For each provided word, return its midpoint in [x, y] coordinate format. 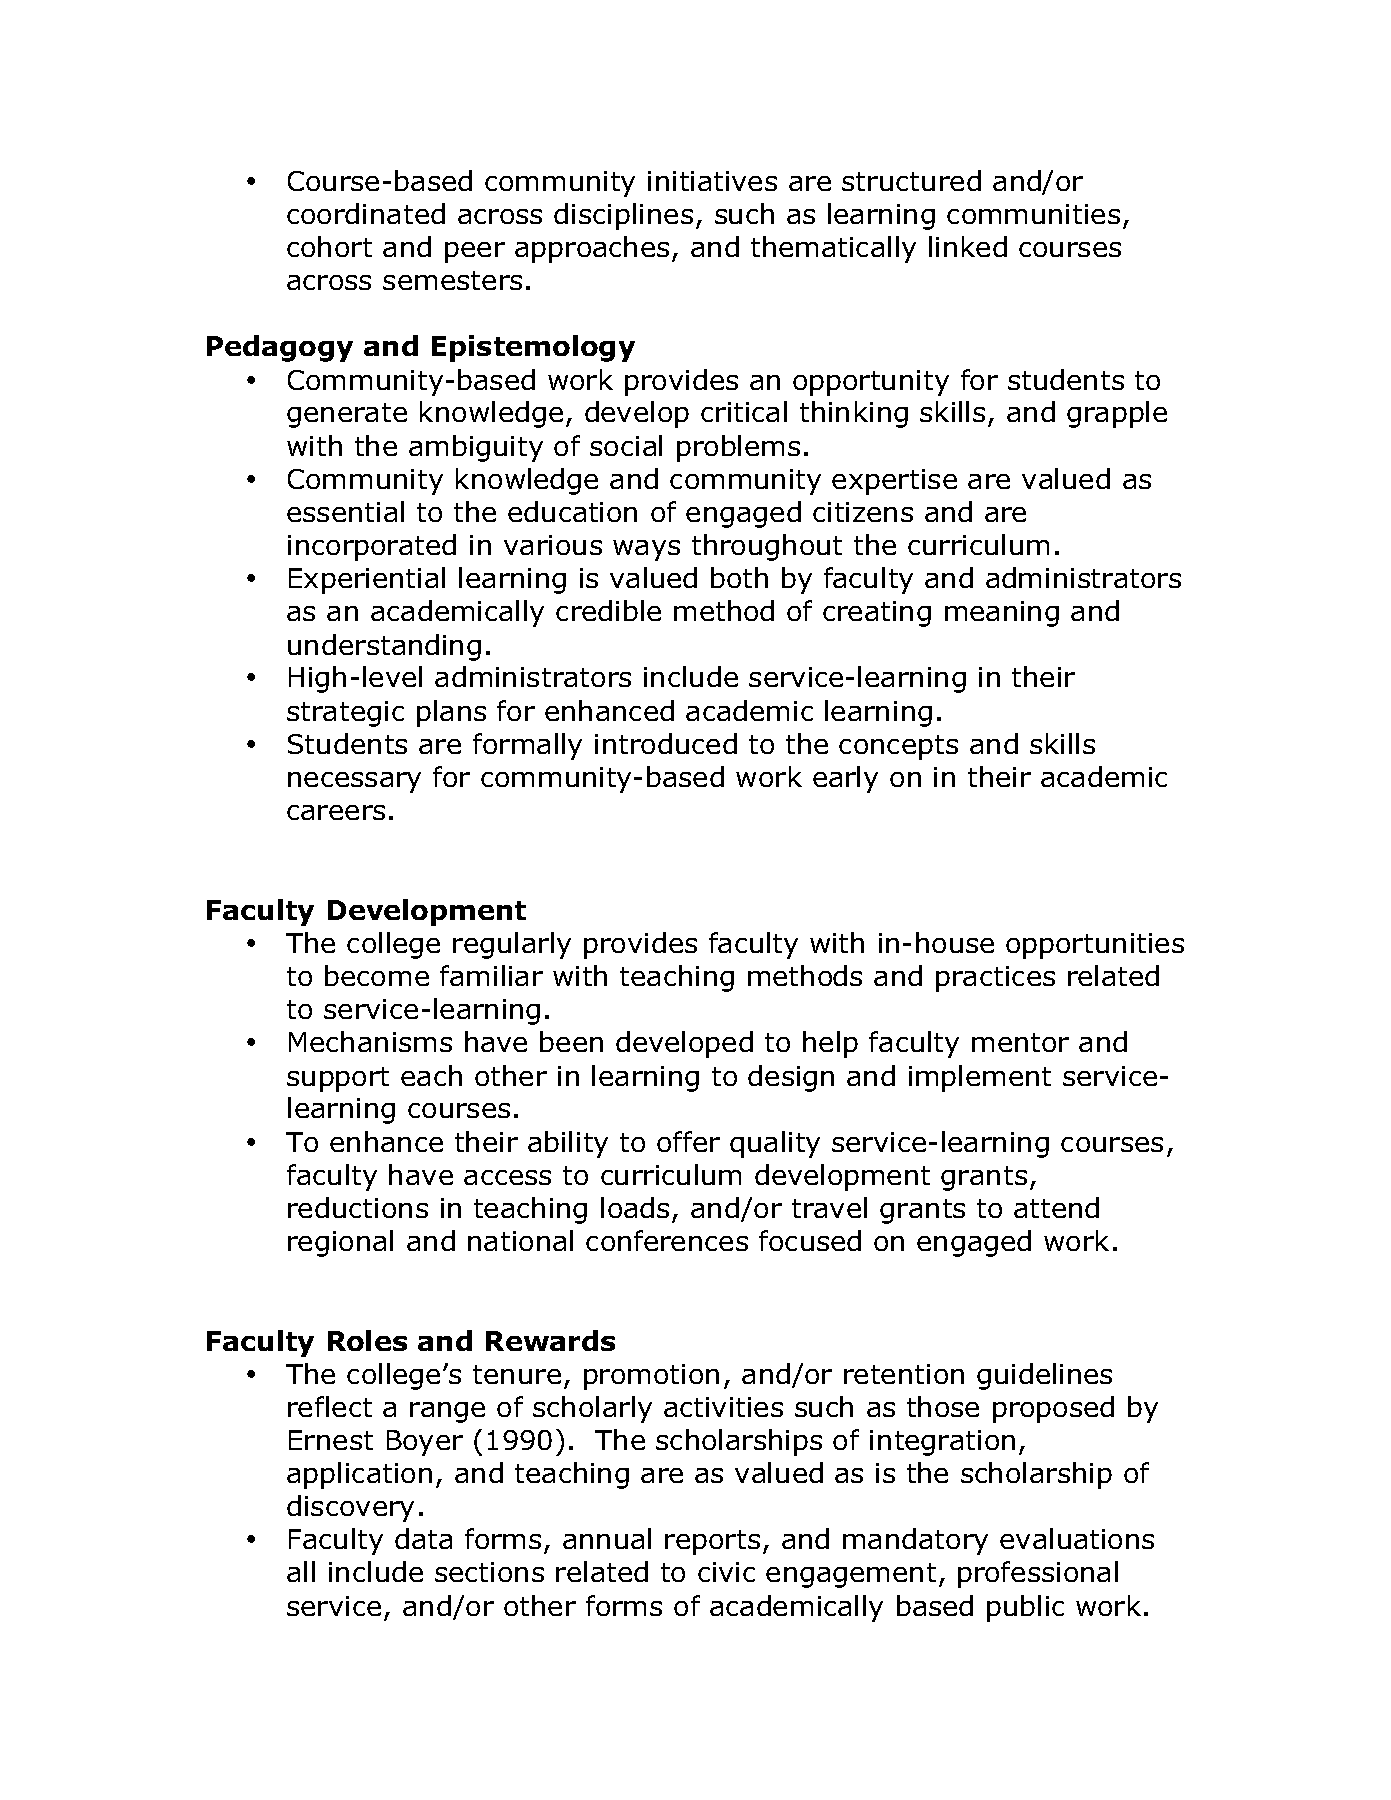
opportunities [1095, 946]
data [423, 1538]
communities [1033, 214]
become [377, 975]
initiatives [712, 181]
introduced [666, 743]
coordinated [366, 213]
